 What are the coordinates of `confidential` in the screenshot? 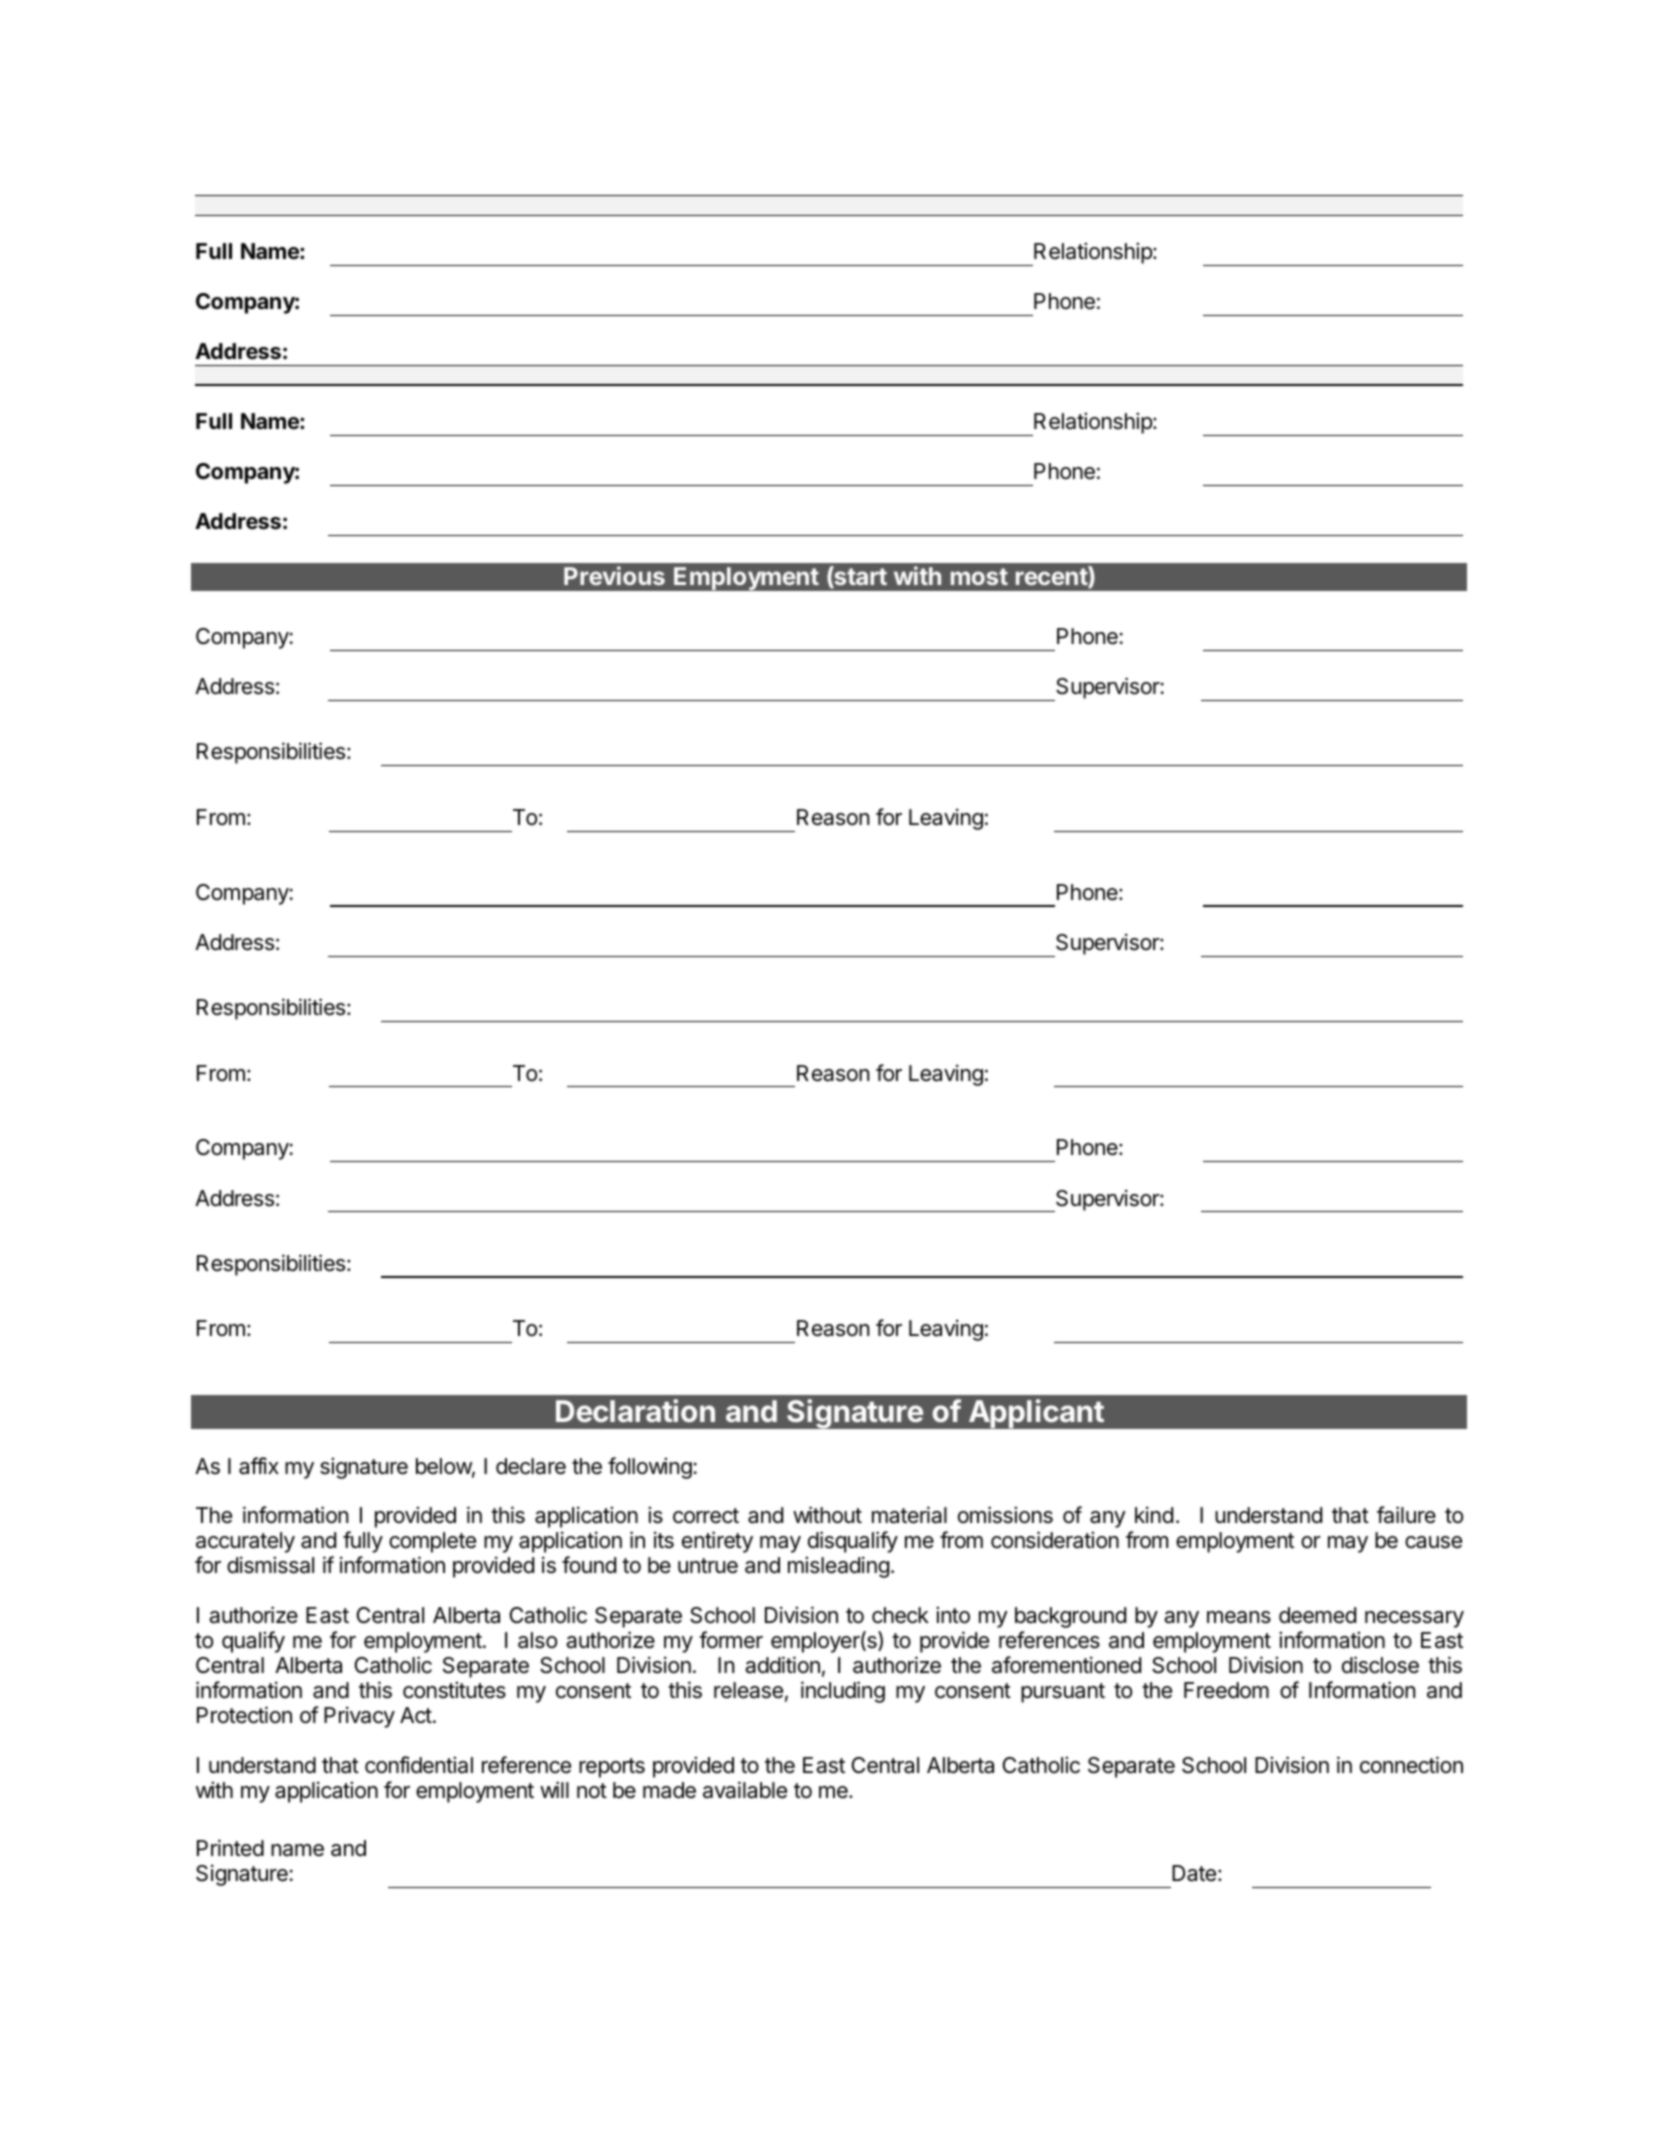 It's located at (419, 1765).
